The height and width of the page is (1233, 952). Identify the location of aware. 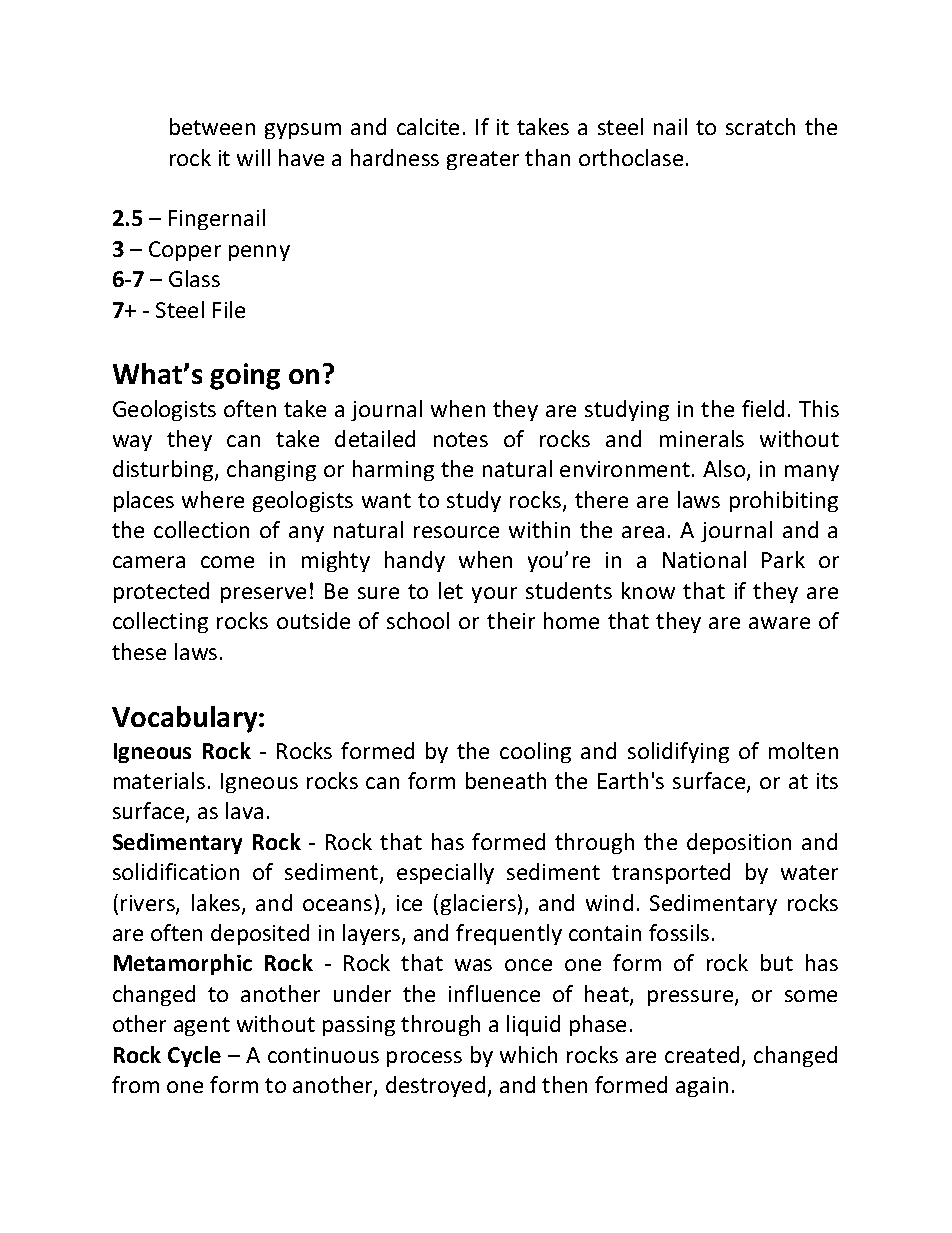
(779, 623).
